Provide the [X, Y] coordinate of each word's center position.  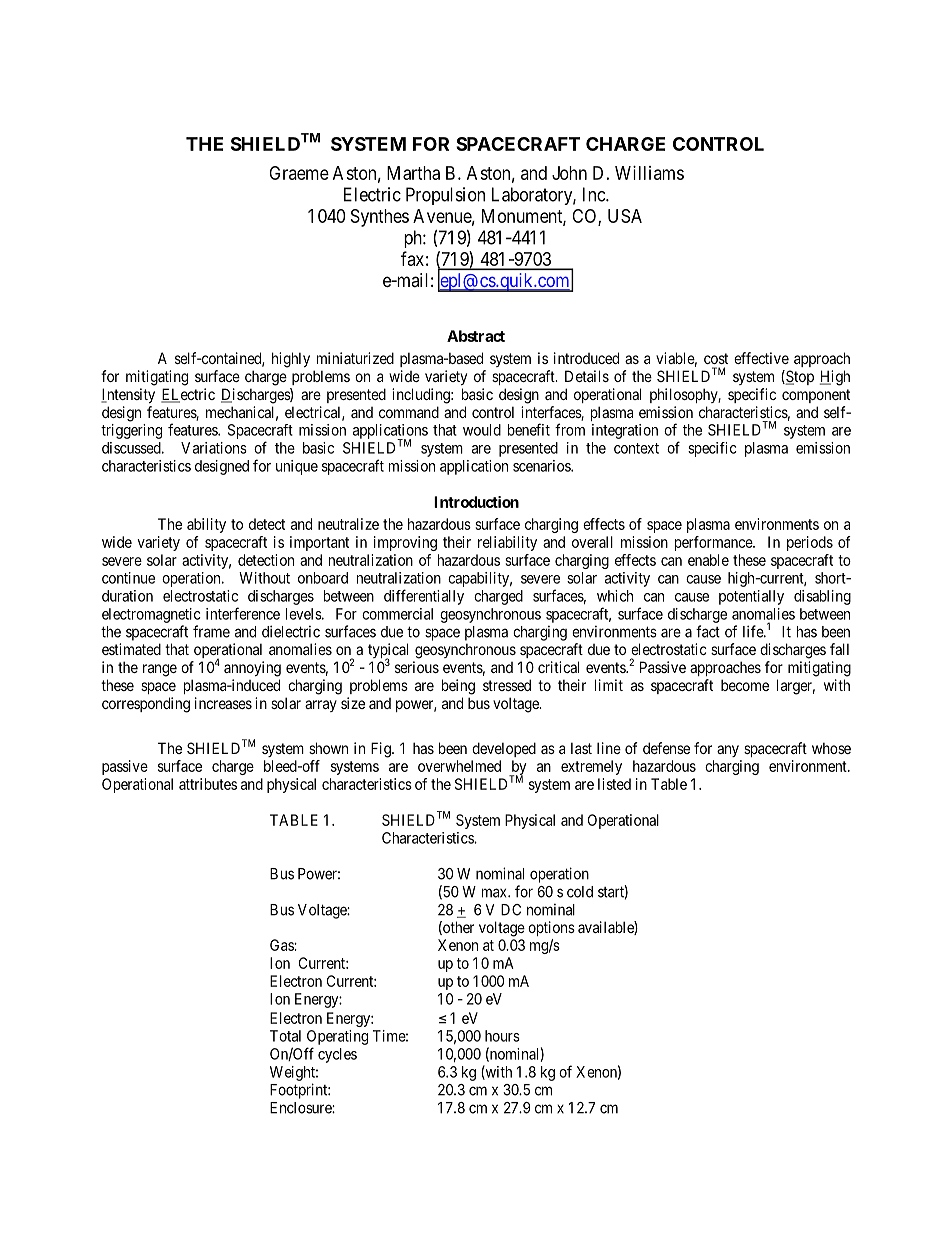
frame [211, 631]
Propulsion [445, 196]
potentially [751, 597]
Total [285, 1036]
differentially [424, 597]
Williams [649, 173]
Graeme [299, 173]
